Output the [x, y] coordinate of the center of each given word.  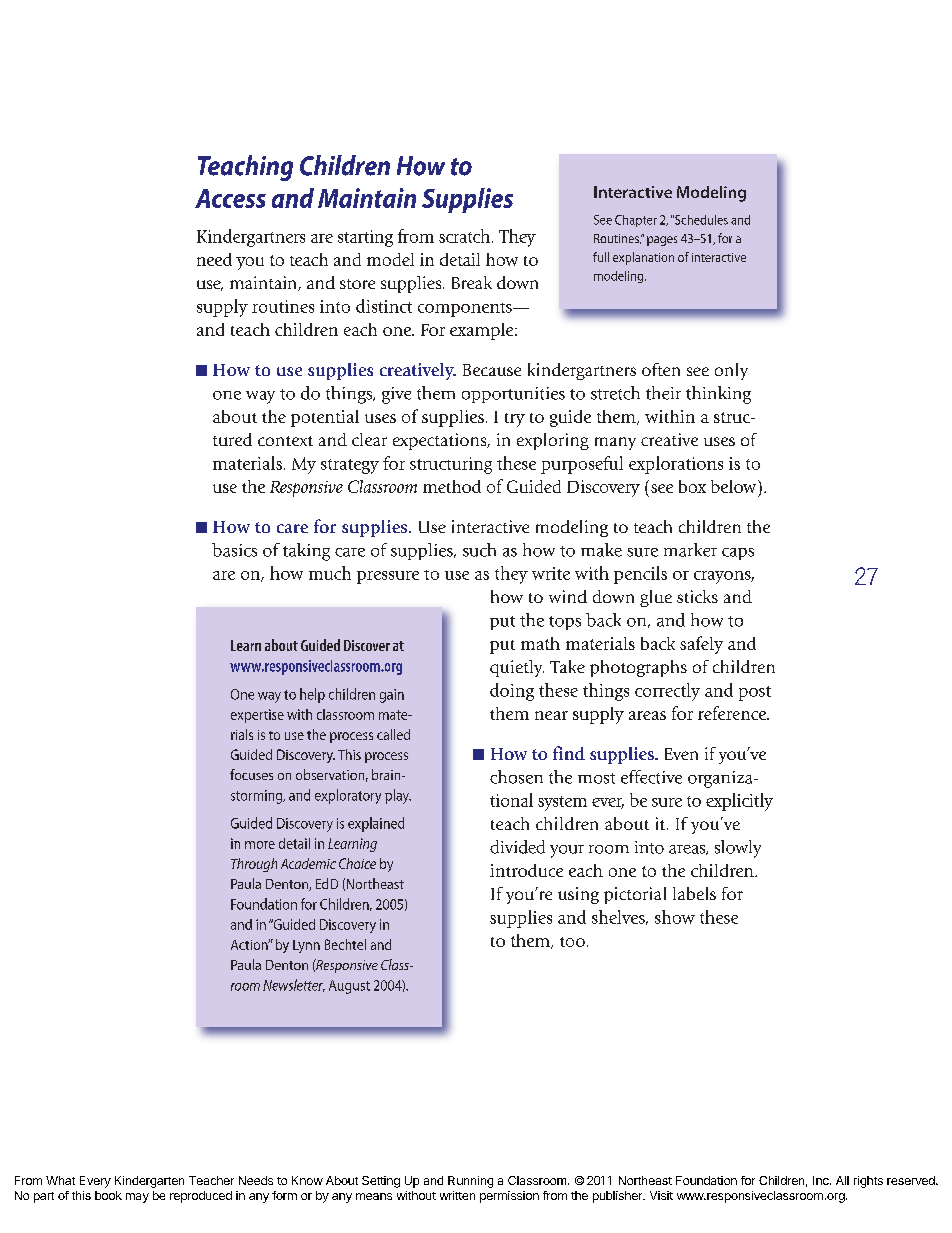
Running [470, 1182]
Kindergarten [149, 1182]
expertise [257, 716]
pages [662, 241]
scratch [464, 236]
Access [230, 198]
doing [512, 692]
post [755, 693]
